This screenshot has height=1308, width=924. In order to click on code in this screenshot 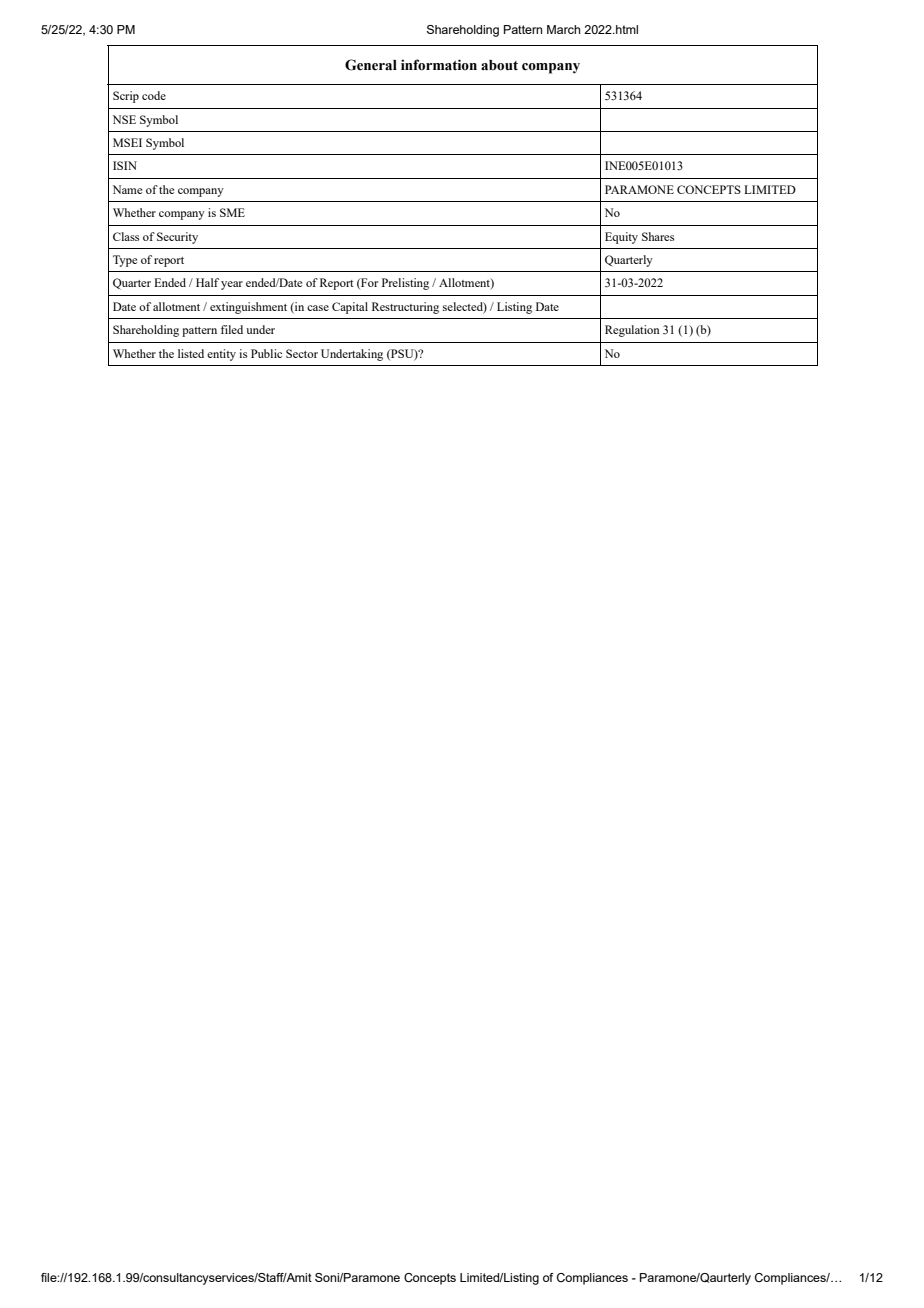, I will do `click(154, 95)`.
